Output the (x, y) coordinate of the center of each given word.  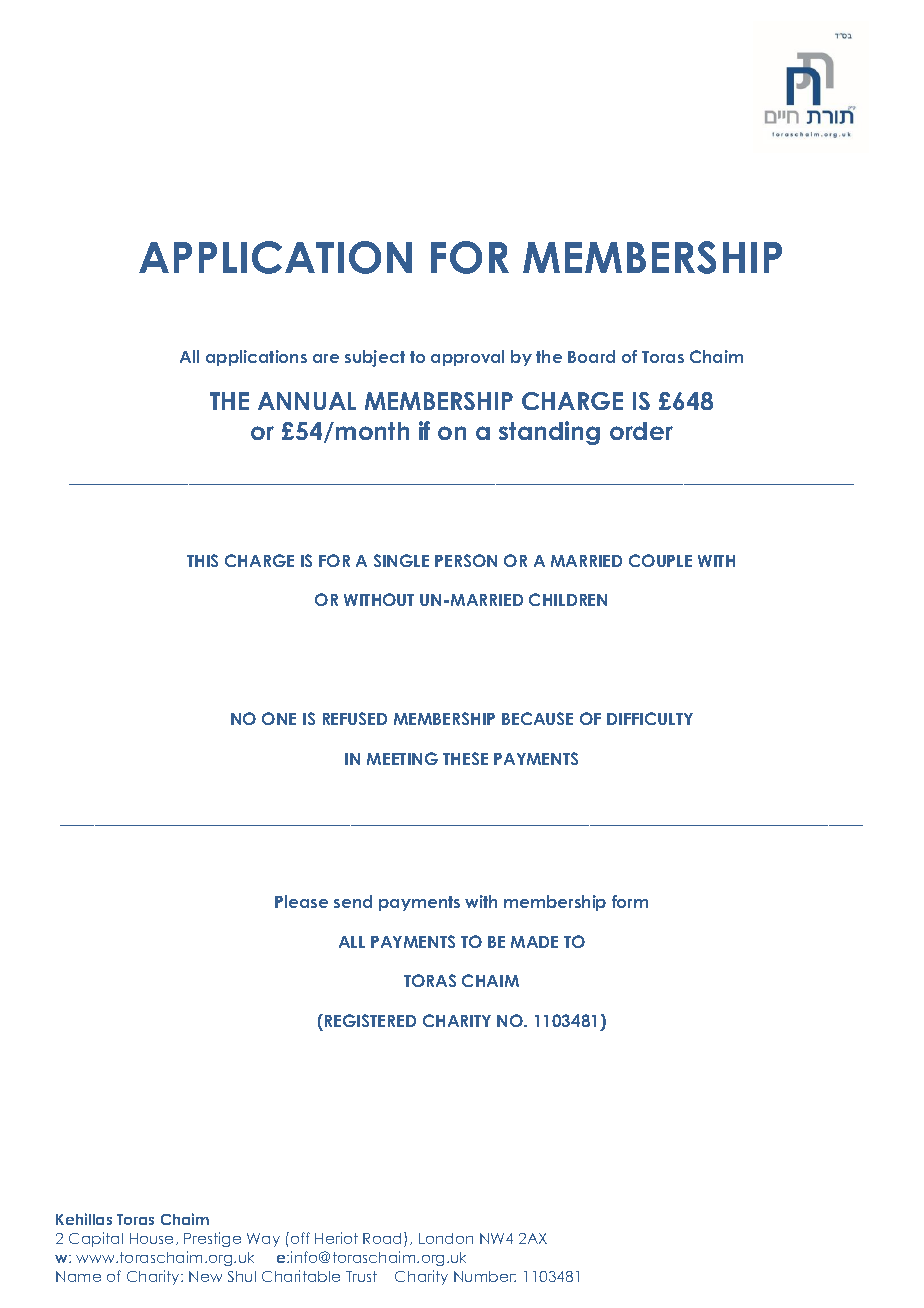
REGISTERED (370, 1020)
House (153, 1239)
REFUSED (355, 718)
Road (384, 1239)
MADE (534, 942)
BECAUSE (537, 718)
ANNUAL (307, 401)
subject (375, 358)
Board (591, 356)
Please (301, 901)
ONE (279, 718)
